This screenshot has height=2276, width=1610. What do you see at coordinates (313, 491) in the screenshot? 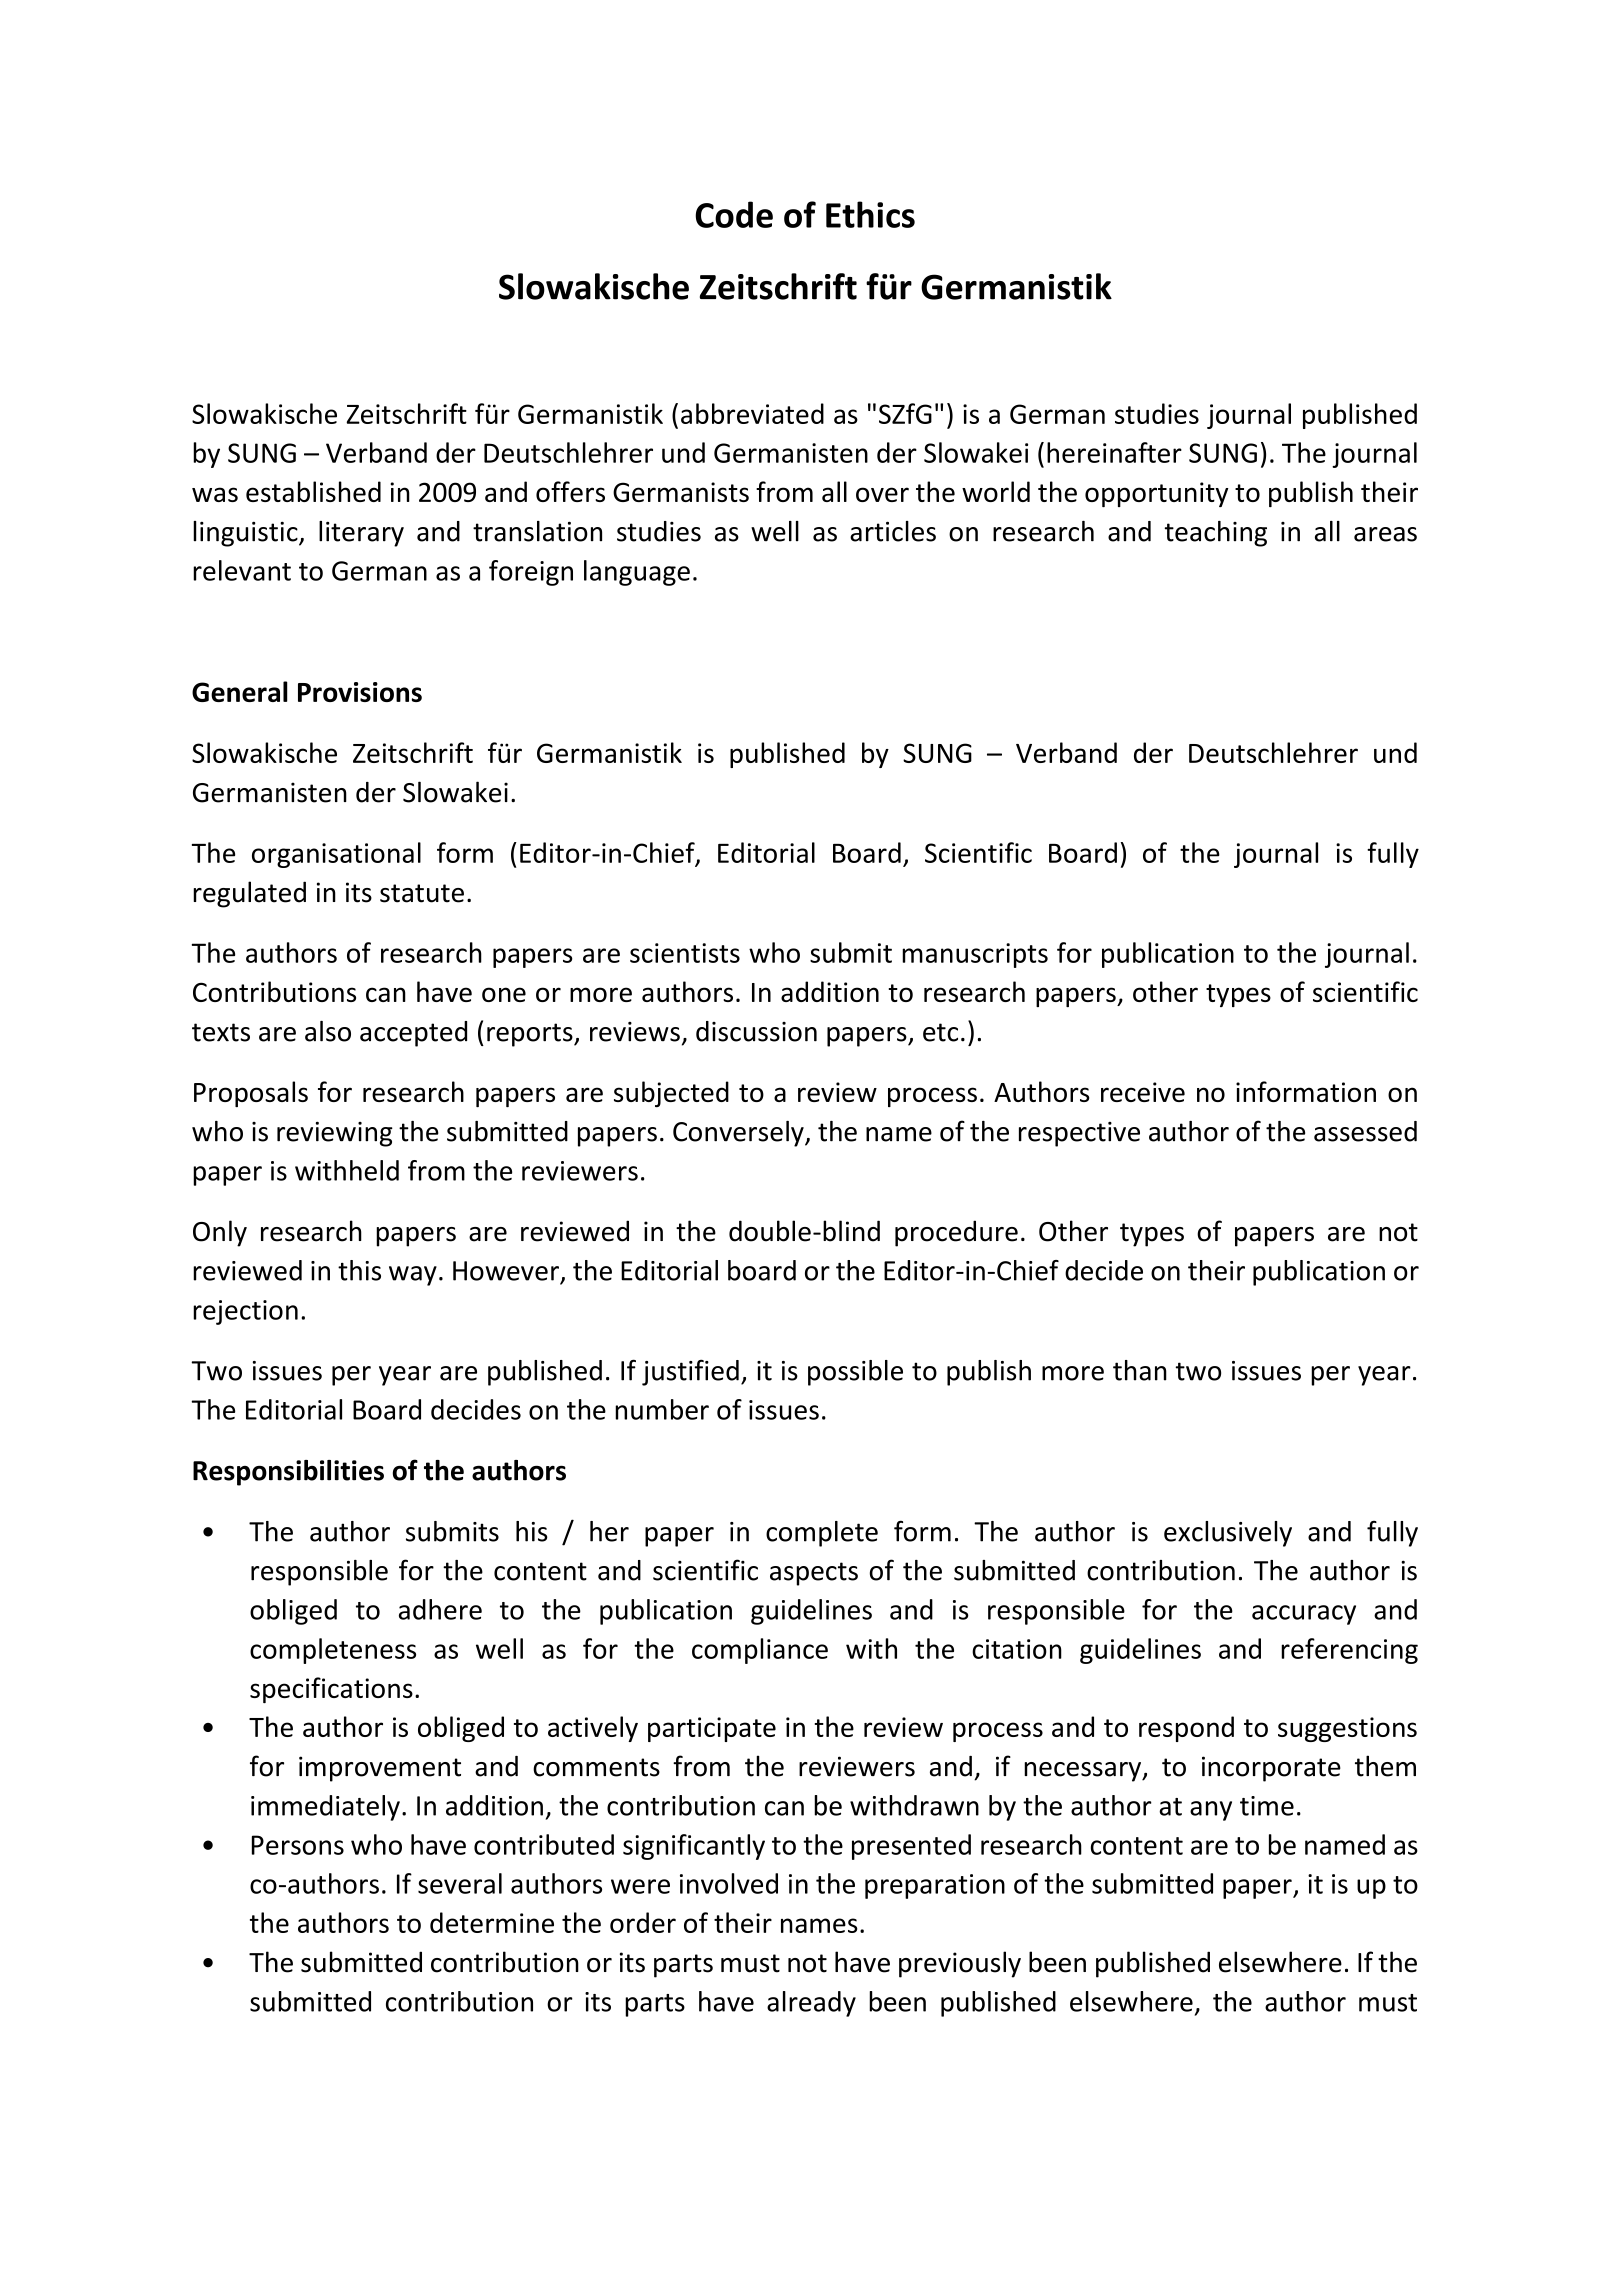
I see `established` at bounding box center [313, 491].
